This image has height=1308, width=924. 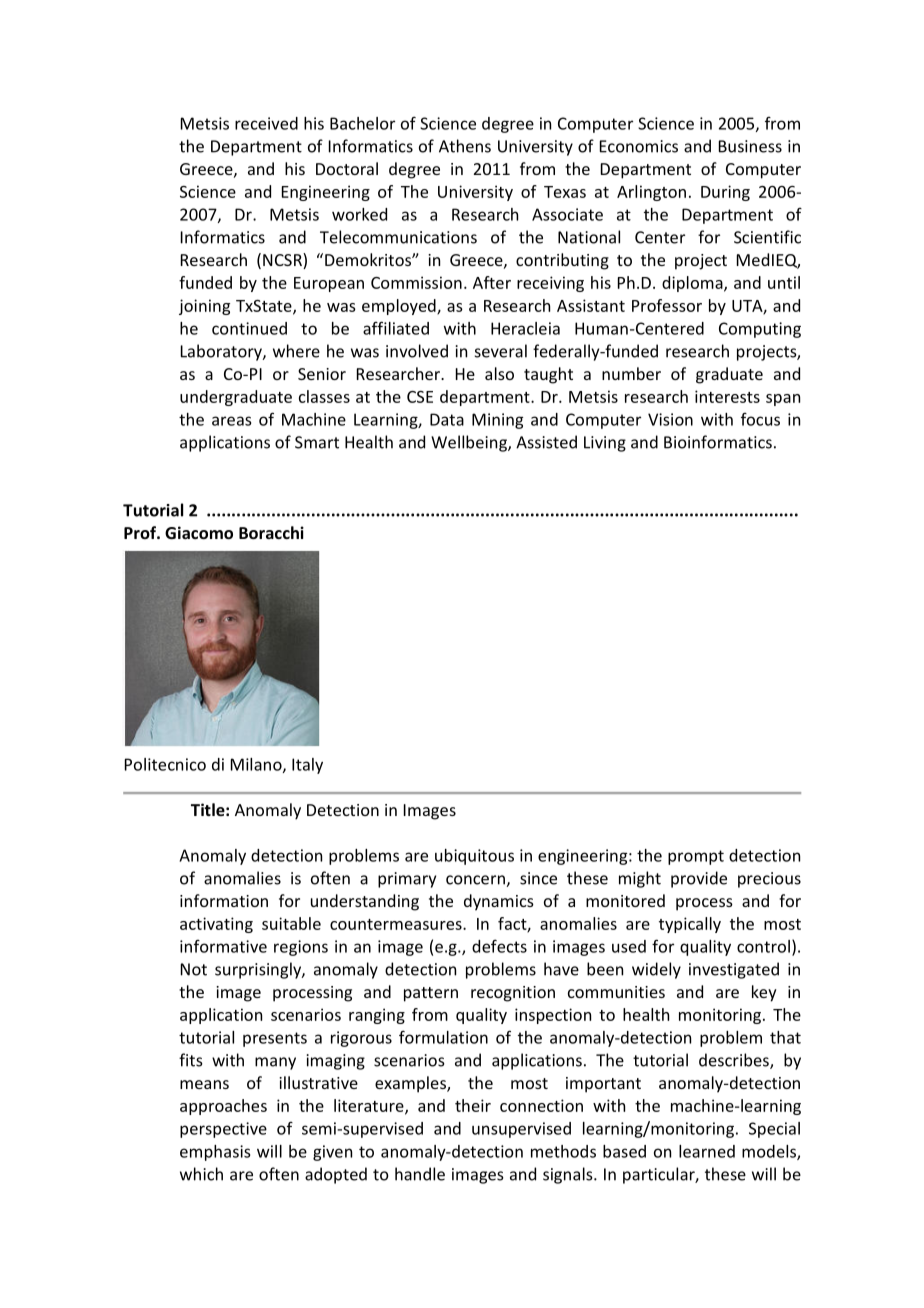 I want to click on Business, so click(x=750, y=146).
